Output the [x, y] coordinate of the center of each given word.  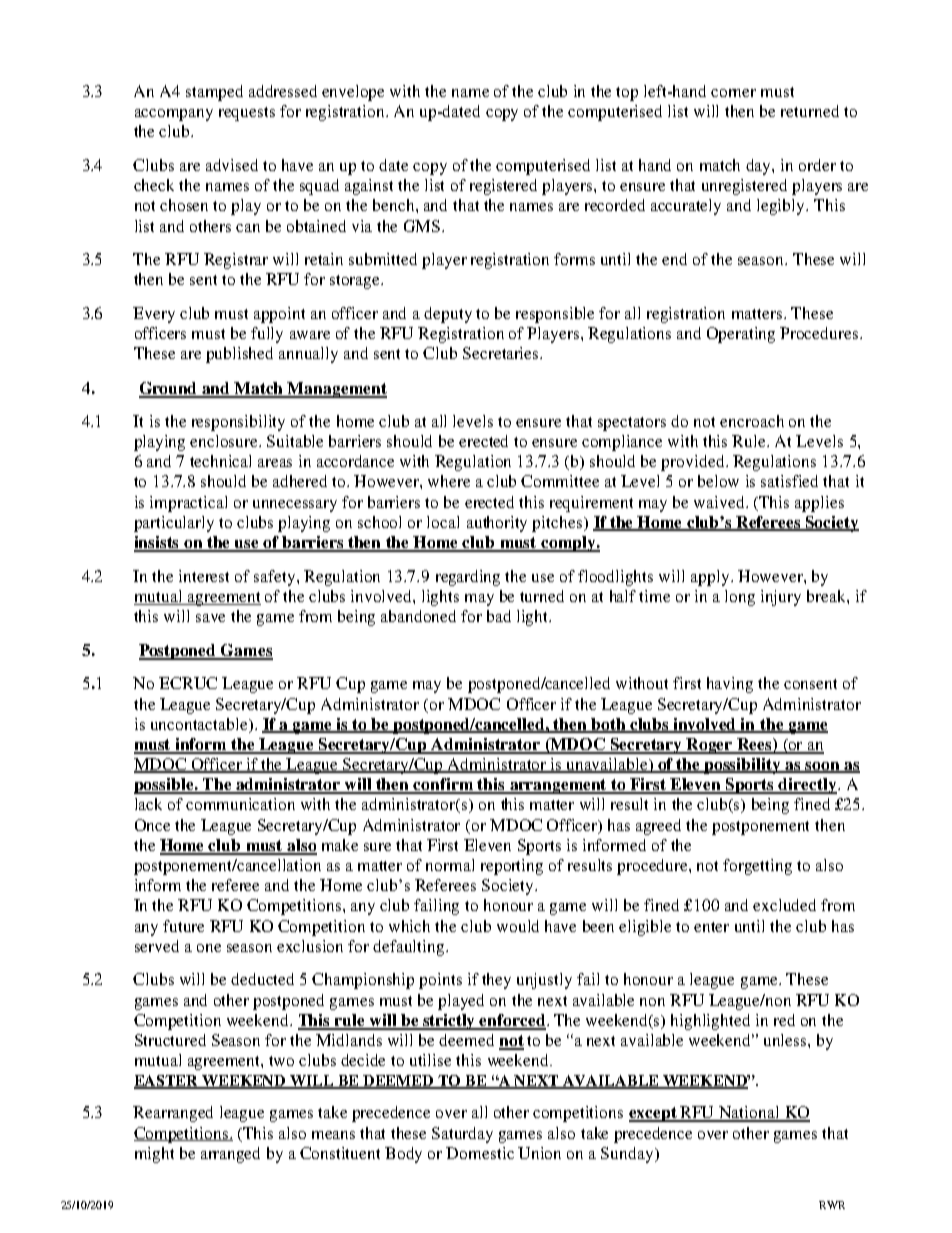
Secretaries [502, 353]
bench [395, 205]
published [239, 355]
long [740, 598]
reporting [512, 867]
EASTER [167, 1082]
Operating [741, 335]
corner [733, 93]
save [210, 618]
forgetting [757, 867]
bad [499, 616]
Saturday [462, 1135]
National [749, 1113]
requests [247, 114]
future [183, 926]
